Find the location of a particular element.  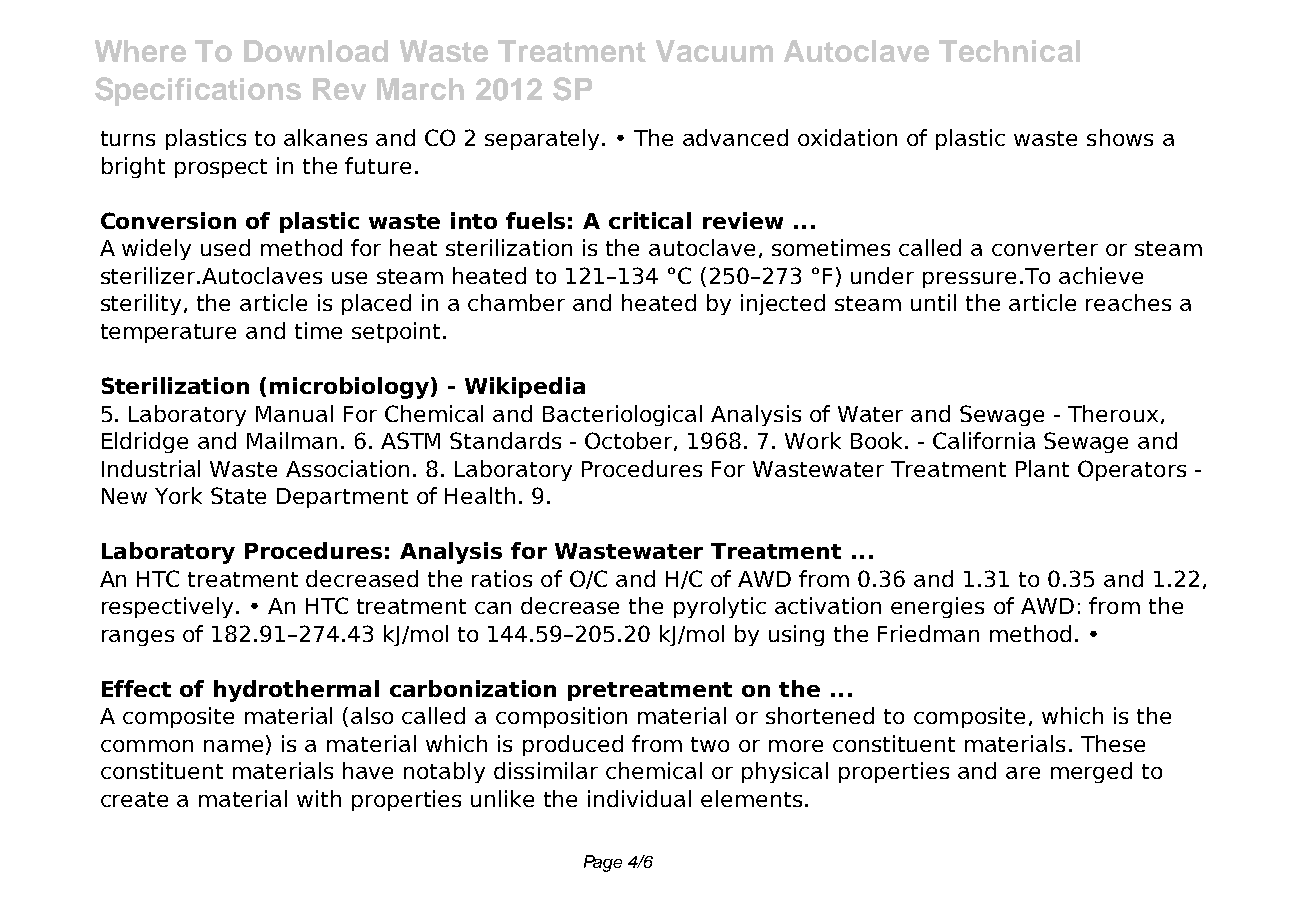

ranges is located at coordinates (138, 638).
